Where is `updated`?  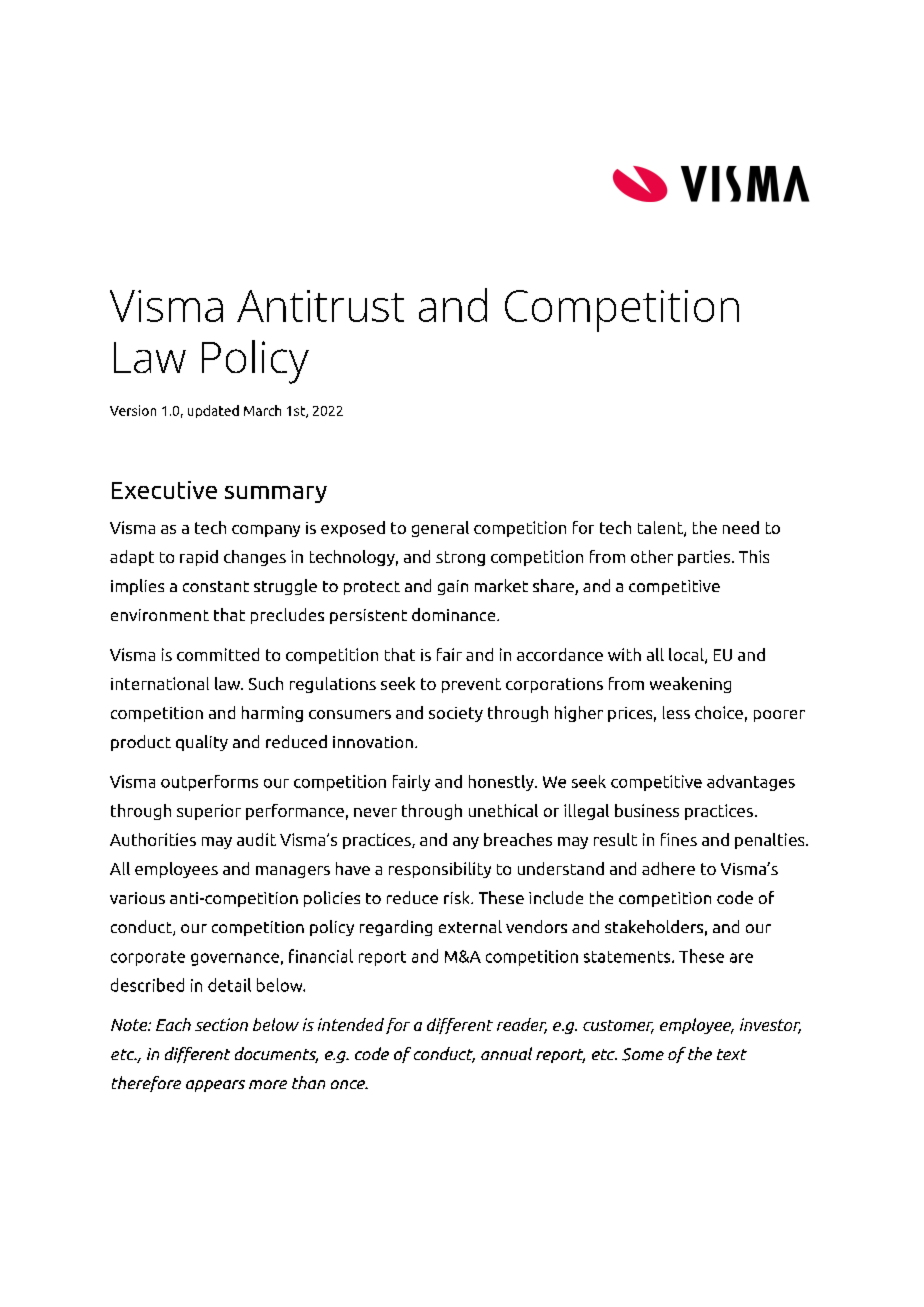 updated is located at coordinates (213, 411).
